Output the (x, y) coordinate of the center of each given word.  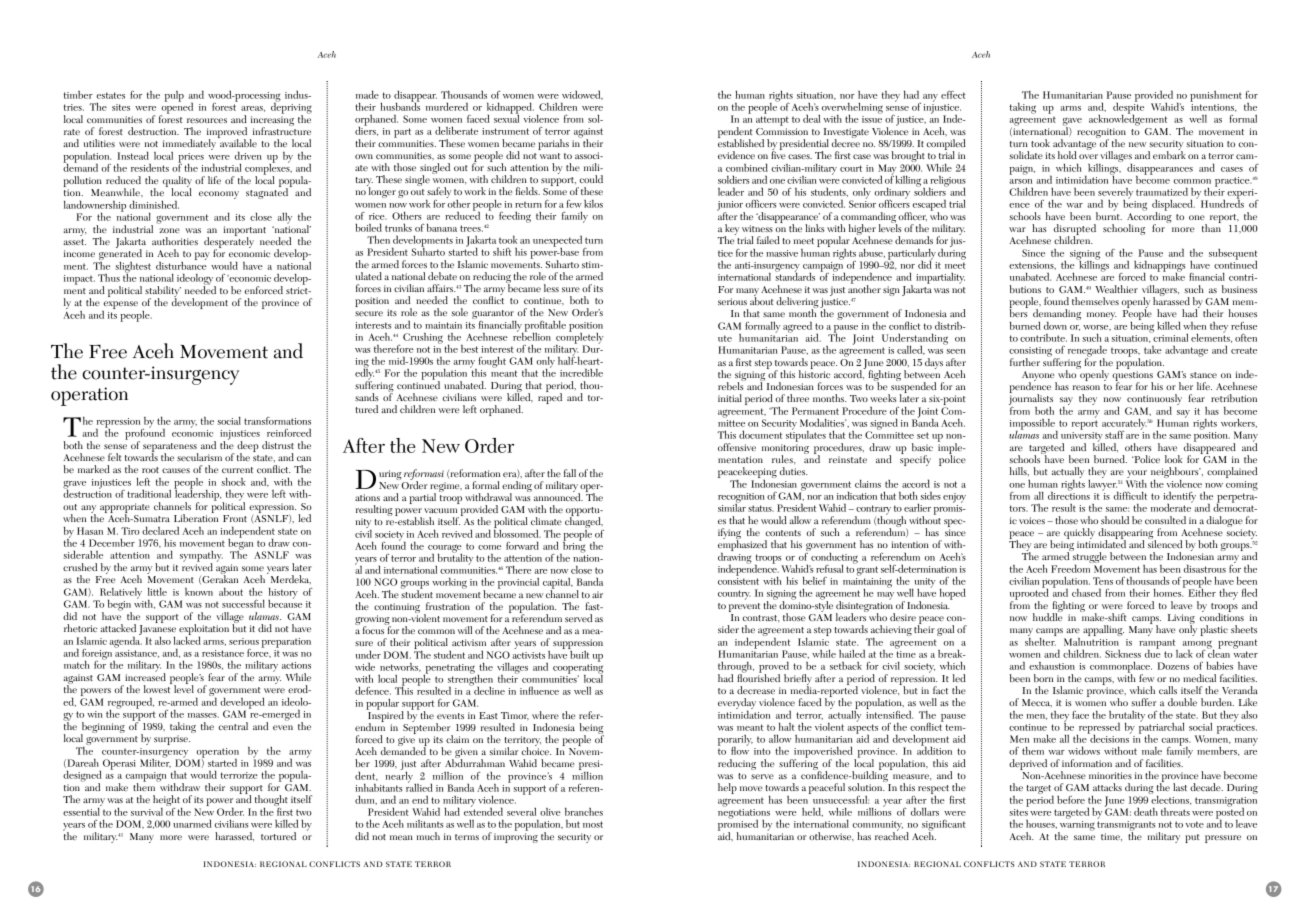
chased (1086, 592)
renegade (1087, 352)
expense (120, 306)
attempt (772, 121)
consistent (738, 581)
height (167, 802)
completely (580, 338)
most (593, 824)
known (199, 591)
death (1146, 812)
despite (1128, 108)
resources (207, 120)
